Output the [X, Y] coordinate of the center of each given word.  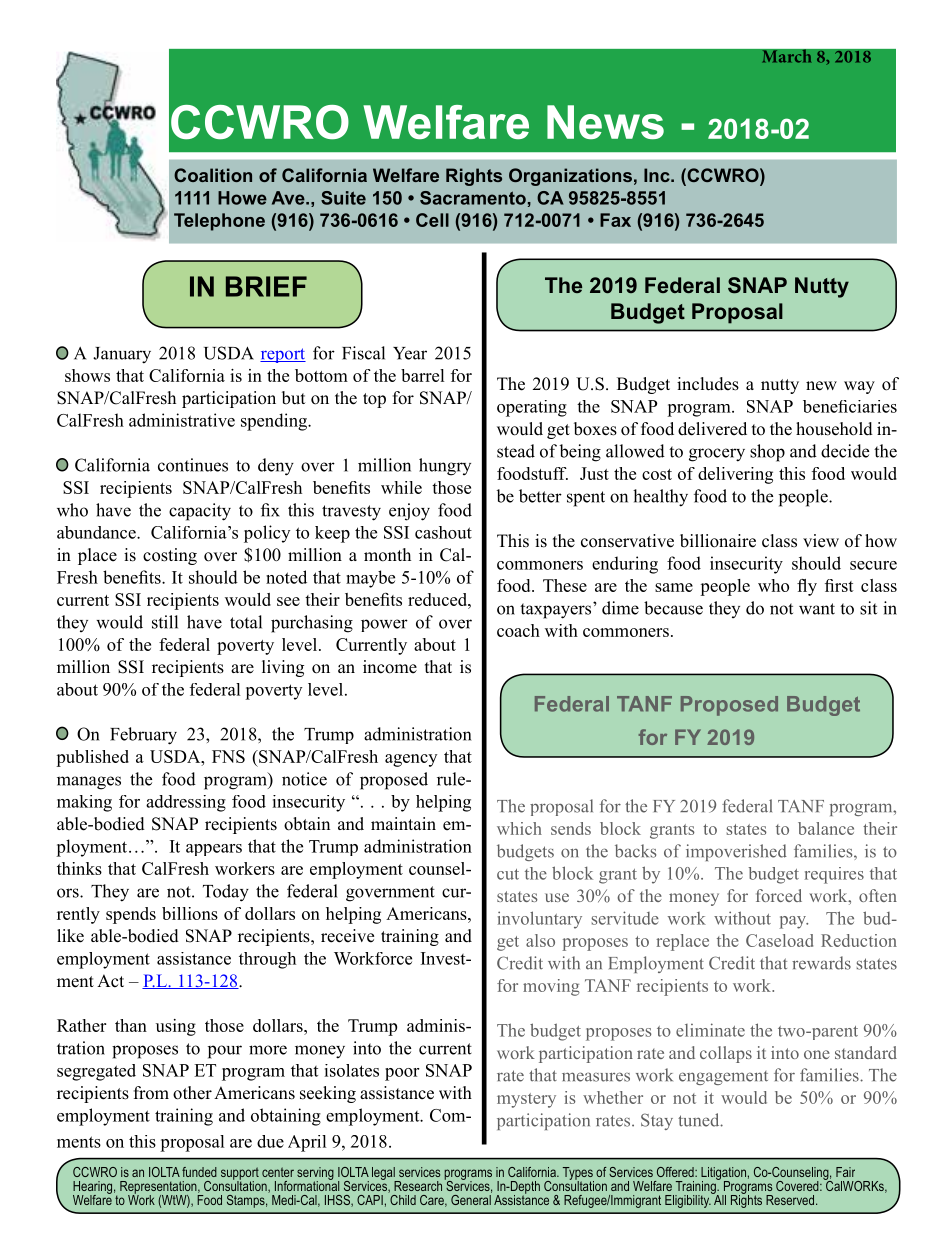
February [143, 736]
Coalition [213, 175]
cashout [443, 532]
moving [551, 987]
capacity [200, 512]
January [122, 355]
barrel [423, 375]
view [821, 541]
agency [411, 760]
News [605, 122]
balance [826, 828]
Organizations [570, 177]
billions [190, 913]
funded [199, 1172]
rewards [821, 963]
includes [708, 384]
